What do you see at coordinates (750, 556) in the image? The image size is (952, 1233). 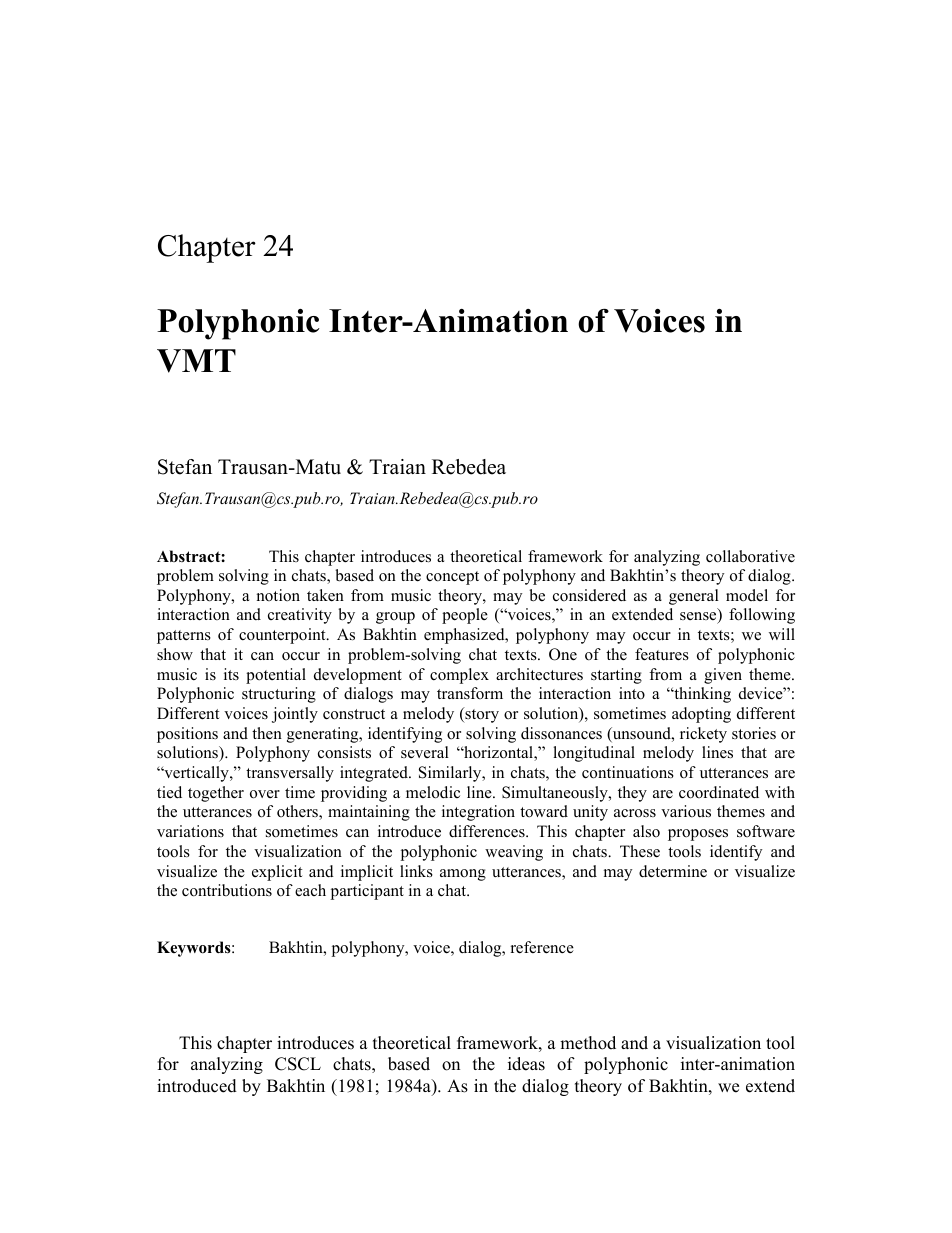 I see `collaborative` at bounding box center [750, 556].
